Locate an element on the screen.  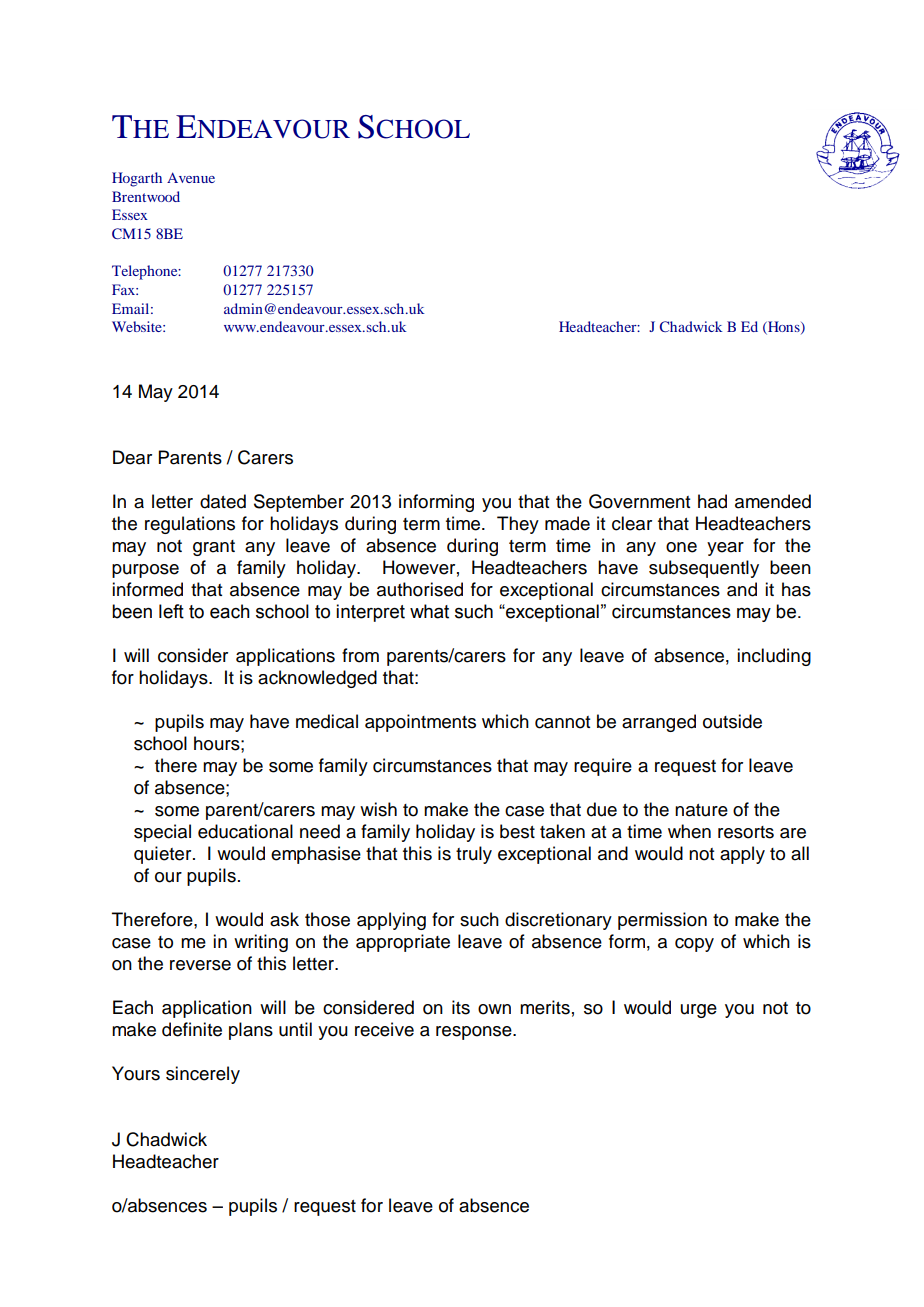
Avenue is located at coordinates (191, 177).
